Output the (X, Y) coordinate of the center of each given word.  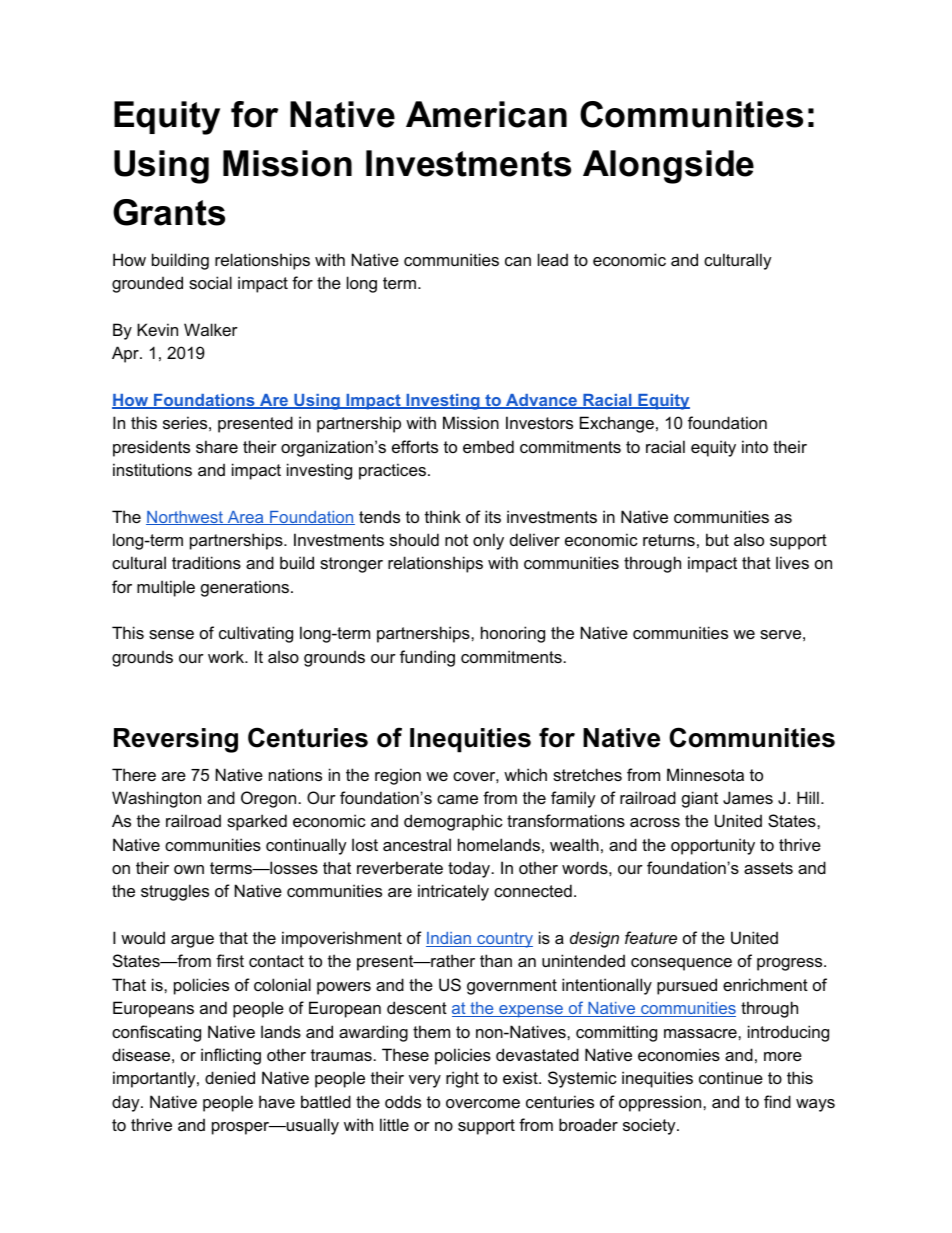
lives (792, 562)
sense (171, 634)
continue (731, 1077)
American (486, 114)
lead (553, 259)
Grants (169, 212)
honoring (513, 634)
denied (230, 1077)
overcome (483, 1103)
